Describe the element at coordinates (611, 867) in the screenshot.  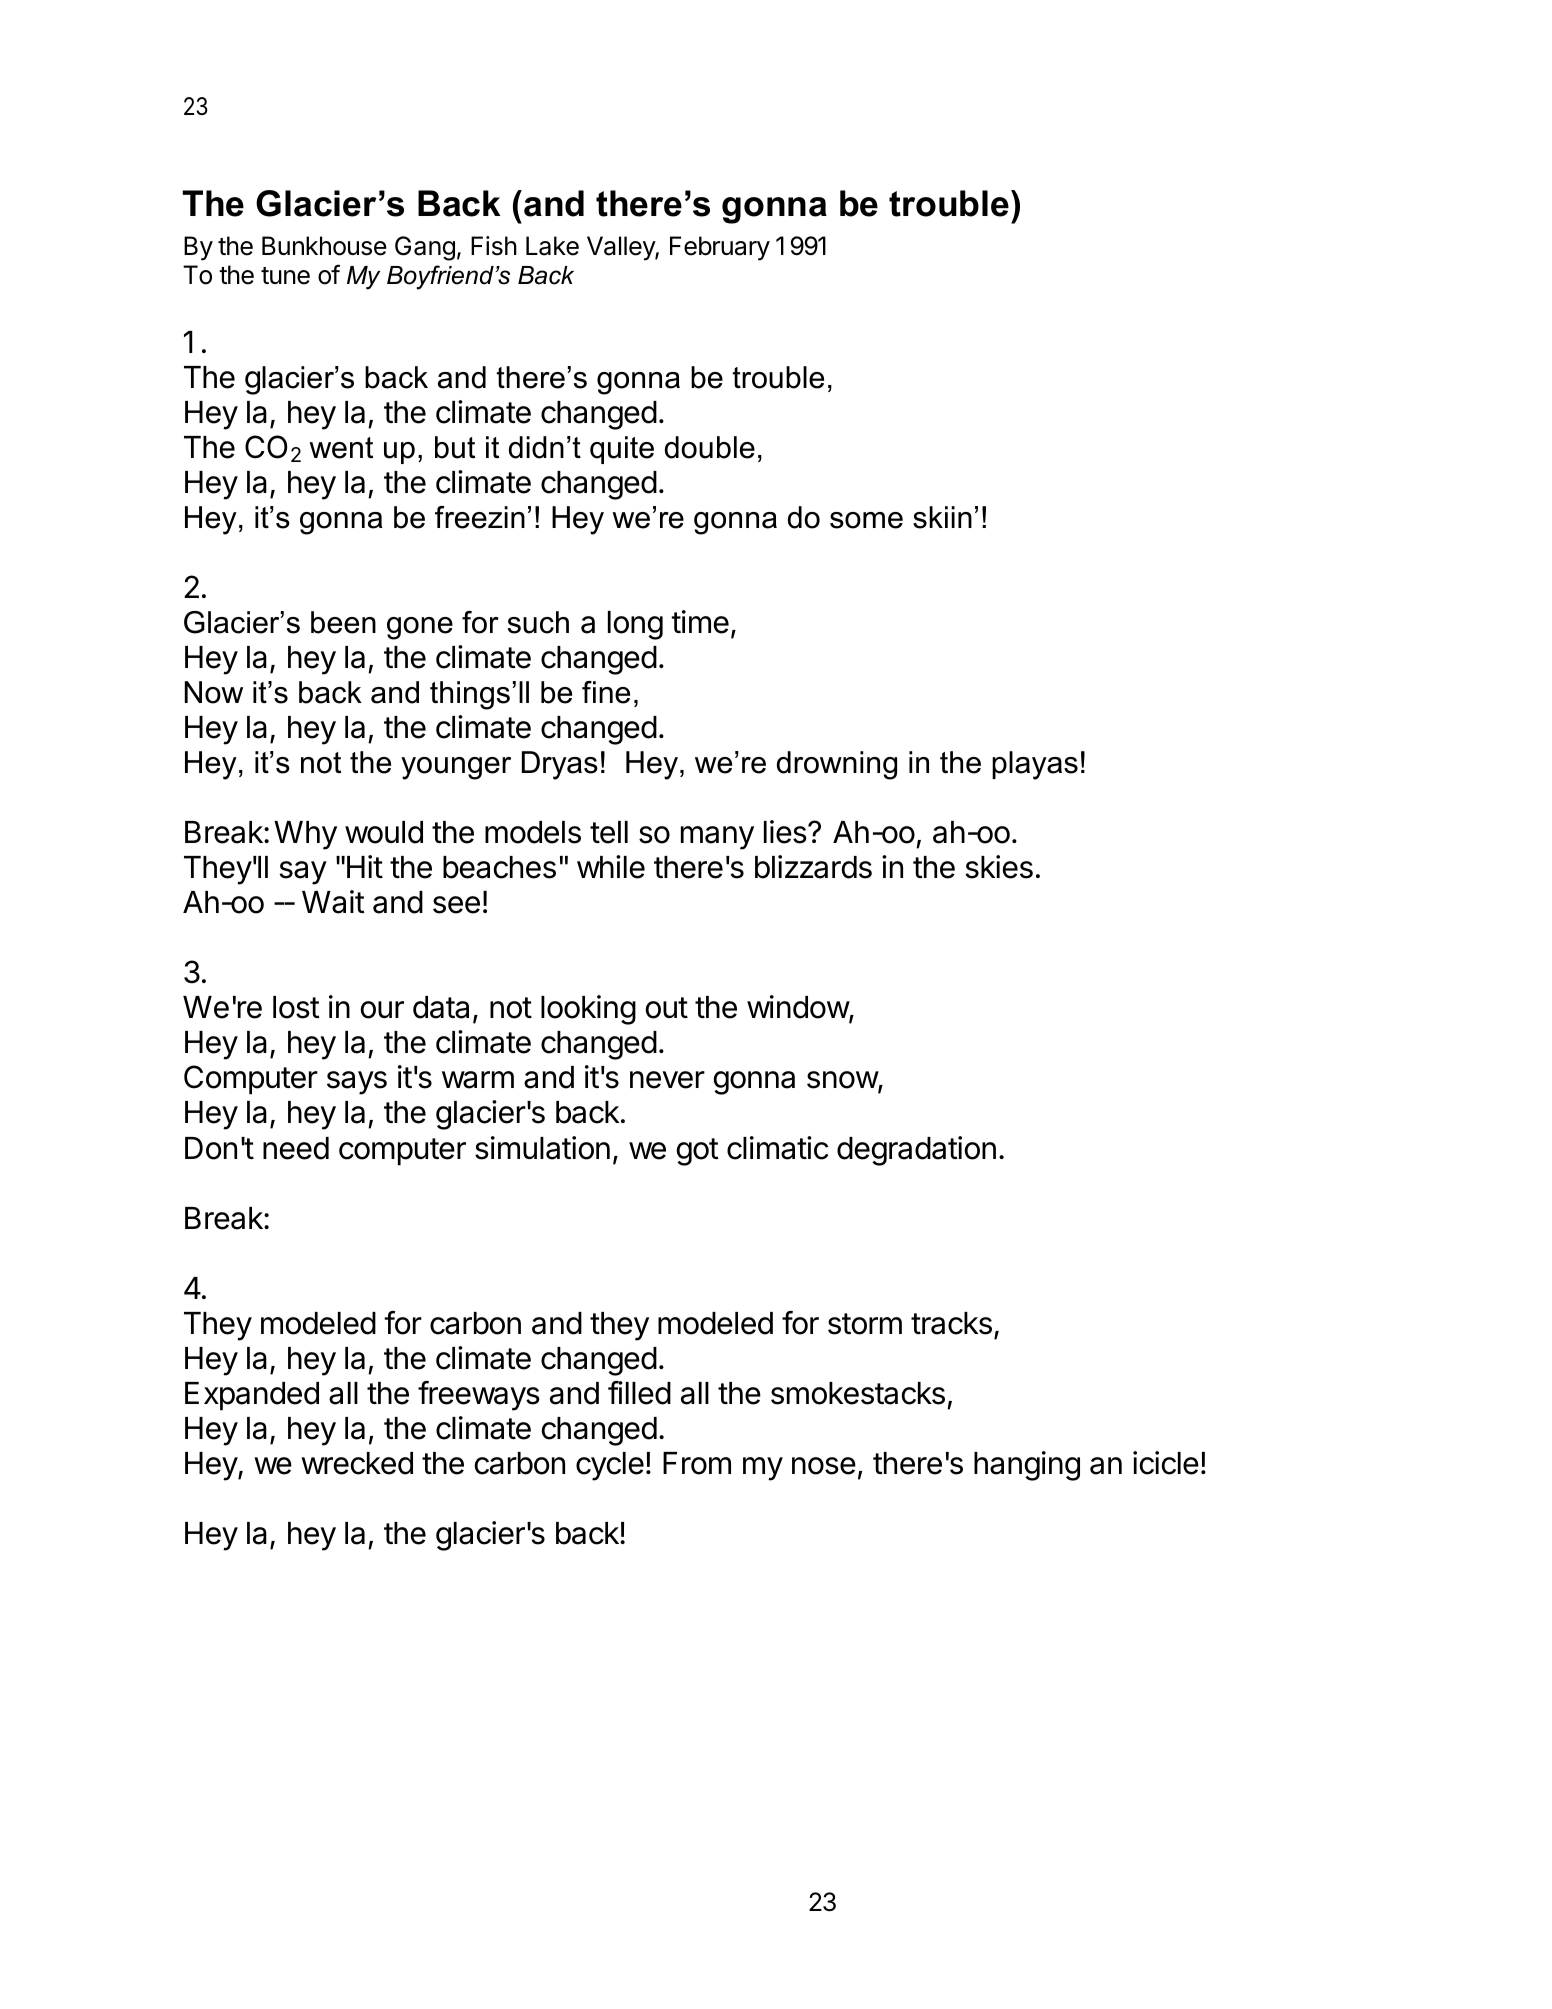
I see `while` at that location.
